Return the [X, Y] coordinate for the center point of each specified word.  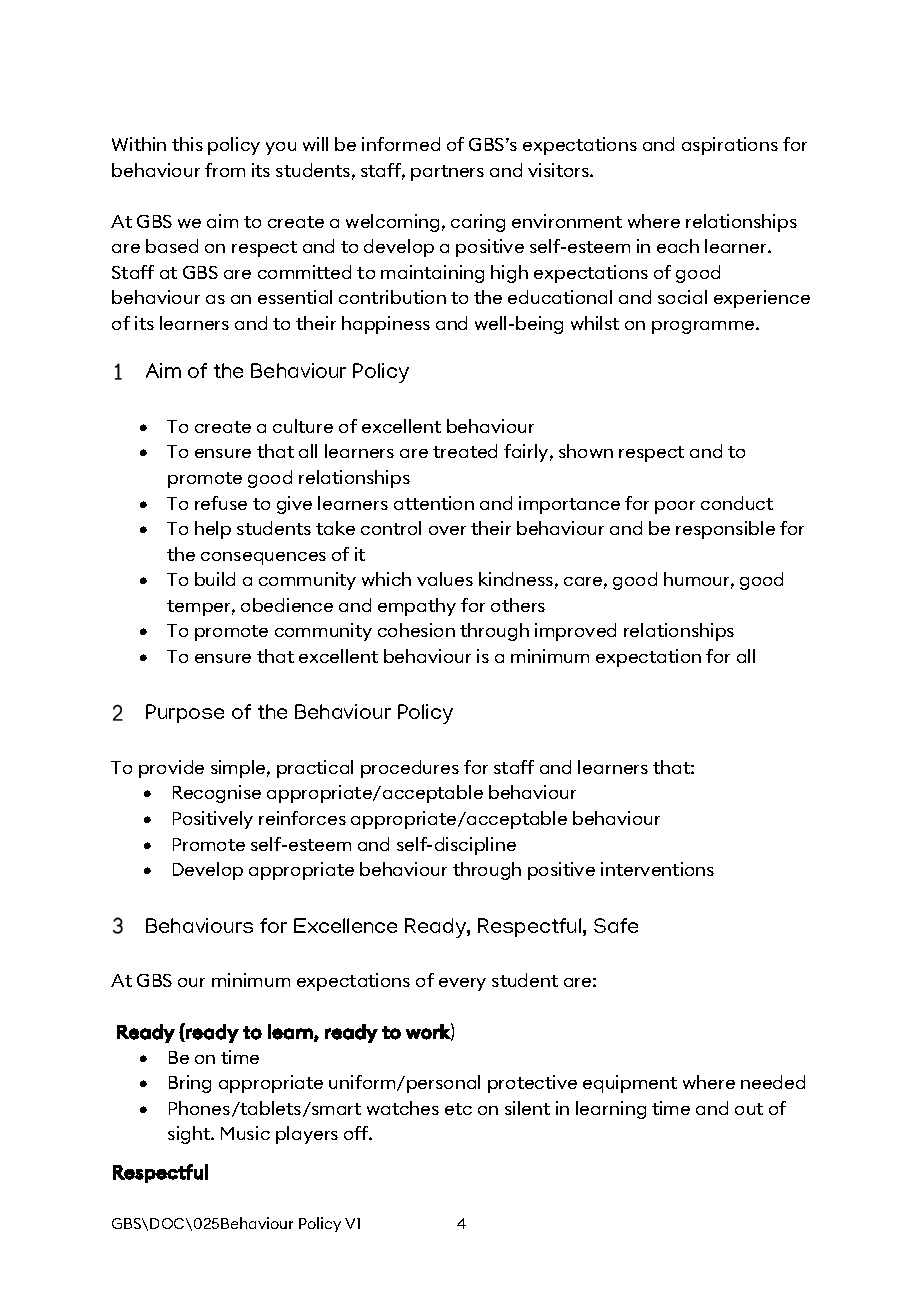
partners [447, 173]
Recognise [217, 794]
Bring [190, 1084]
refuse [221, 503]
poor [675, 507]
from [225, 170]
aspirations [730, 146]
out [749, 1109]
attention [434, 503]
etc [458, 1109]
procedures [410, 769]
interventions [657, 869]
